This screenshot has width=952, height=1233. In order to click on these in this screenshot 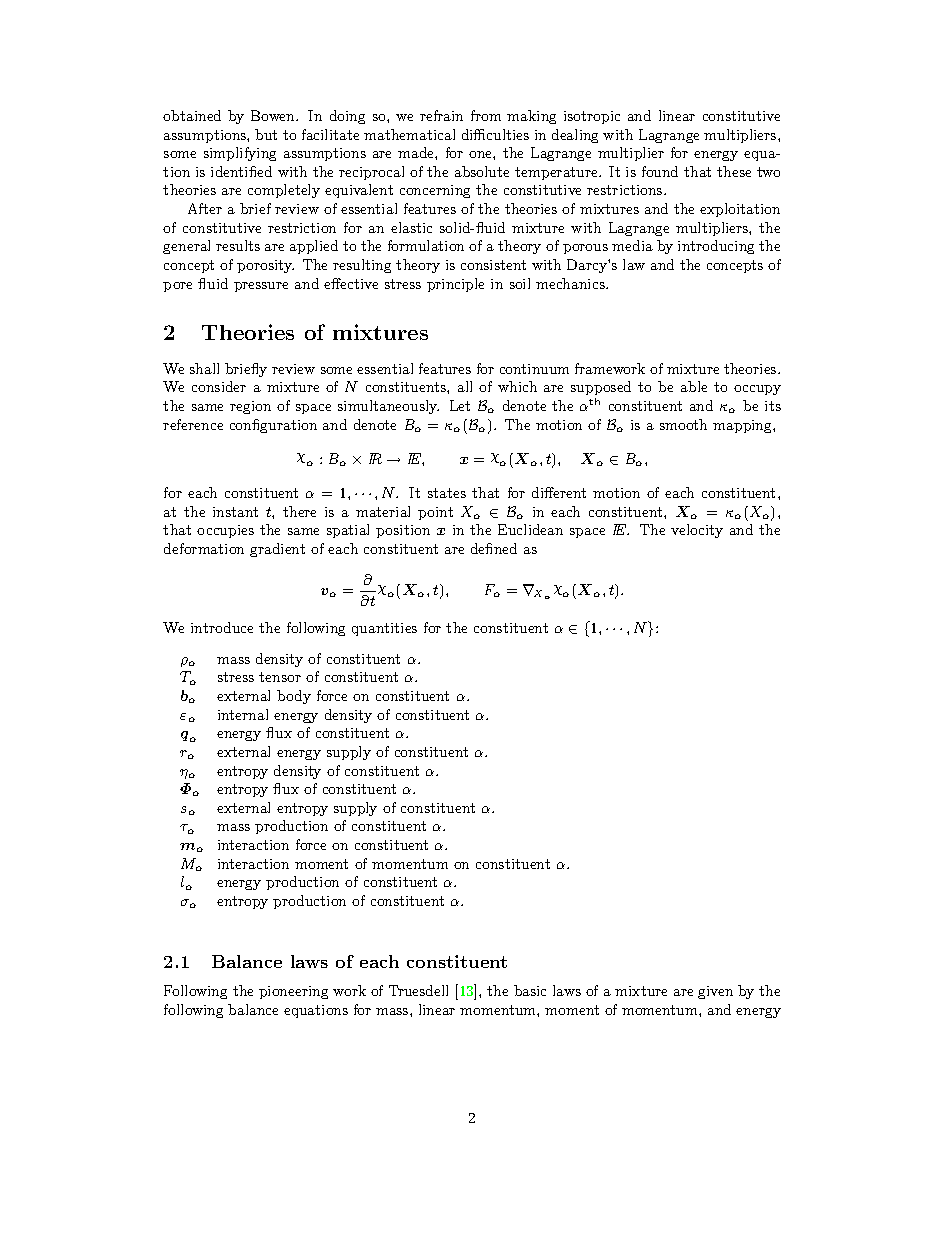, I will do `click(734, 171)`.
